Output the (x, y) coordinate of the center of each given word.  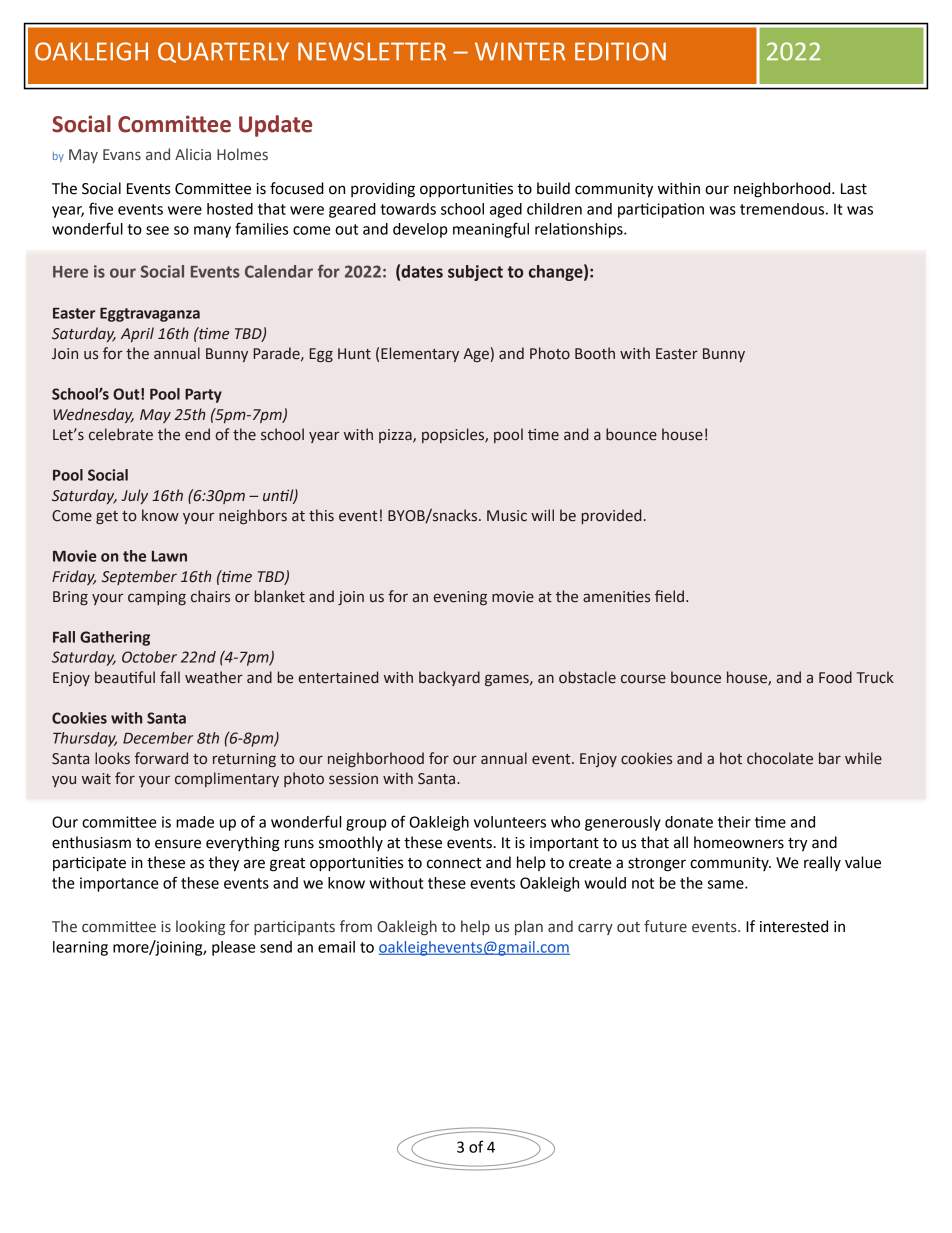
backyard (449, 678)
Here (70, 272)
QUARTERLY (223, 52)
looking (200, 927)
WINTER (520, 51)
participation (661, 210)
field (669, 596)
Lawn (169, 556)
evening (460, 598)
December (158, 738)
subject (475, 273)
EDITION (620, 51)
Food (835, 677)
